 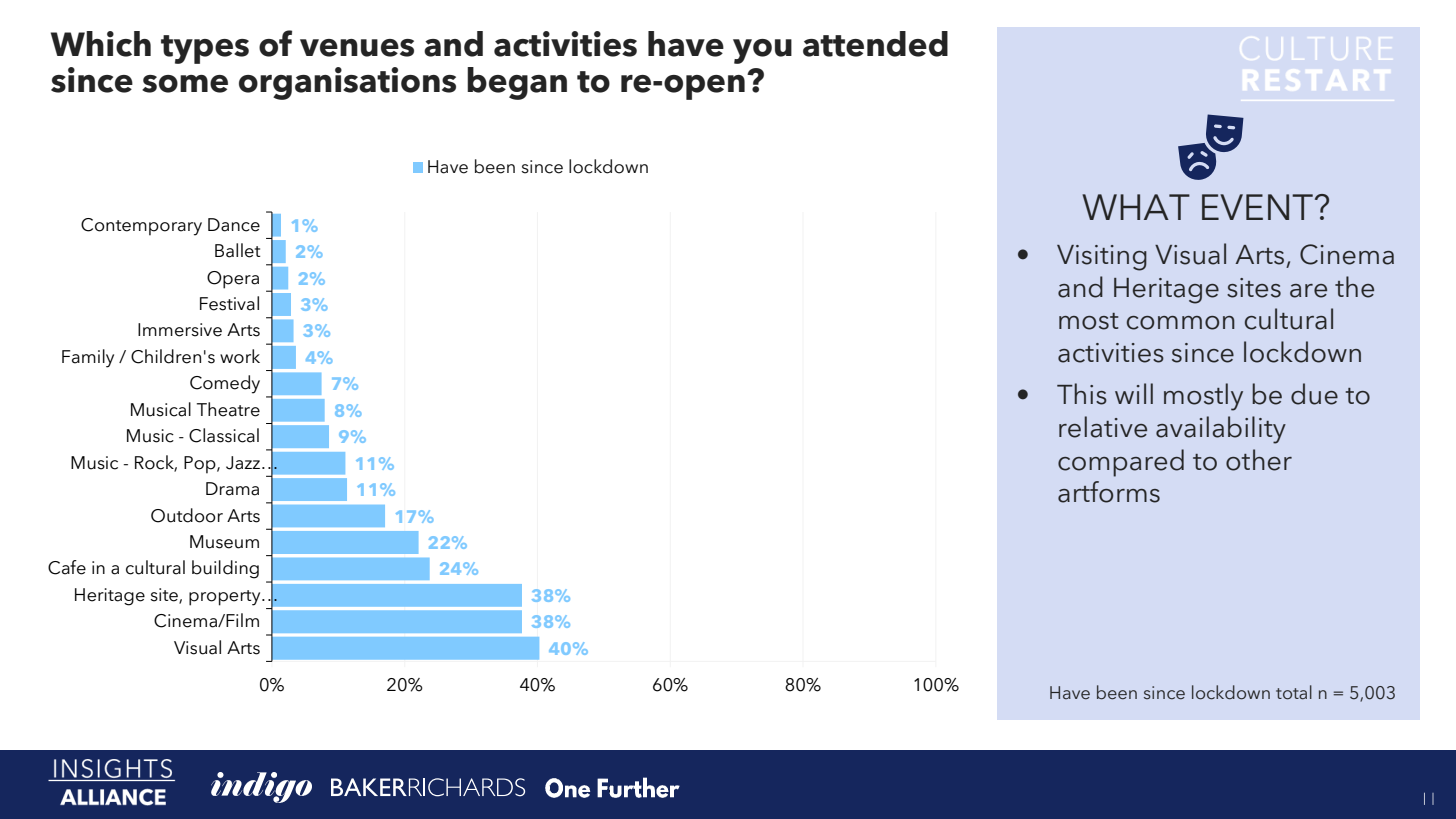 What do you see at coordinates (205, 49) in the page?
I see `types` at bounding box center [205, 49].
